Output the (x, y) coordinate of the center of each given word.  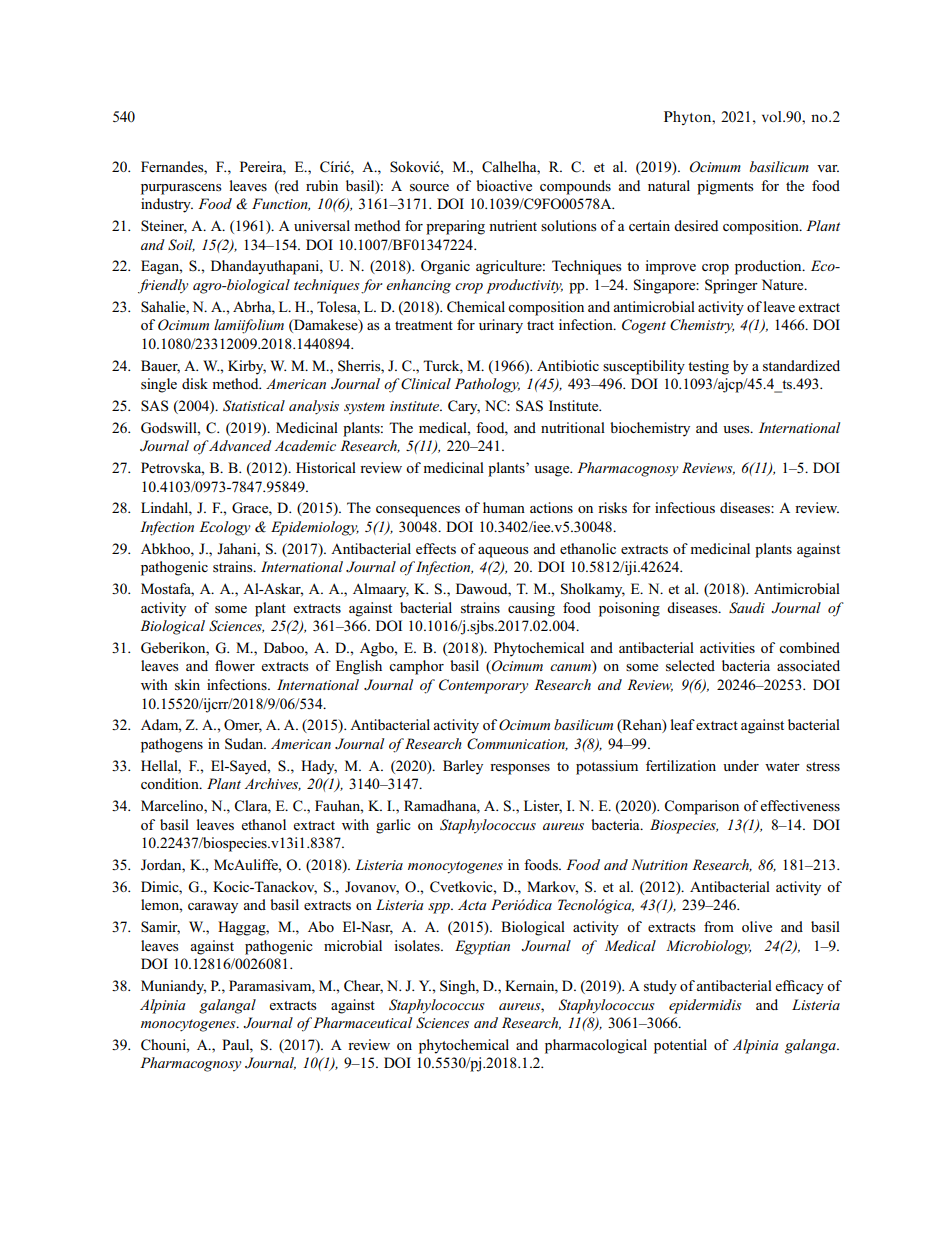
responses (520, 769)
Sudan (245, 744)
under (741, 765)
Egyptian (482, 947)
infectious (685, 507)
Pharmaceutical (361, 1022)
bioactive (504, 185)
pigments (725, 187)
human (504, 507)
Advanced (239, 445)
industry (167, 205)
